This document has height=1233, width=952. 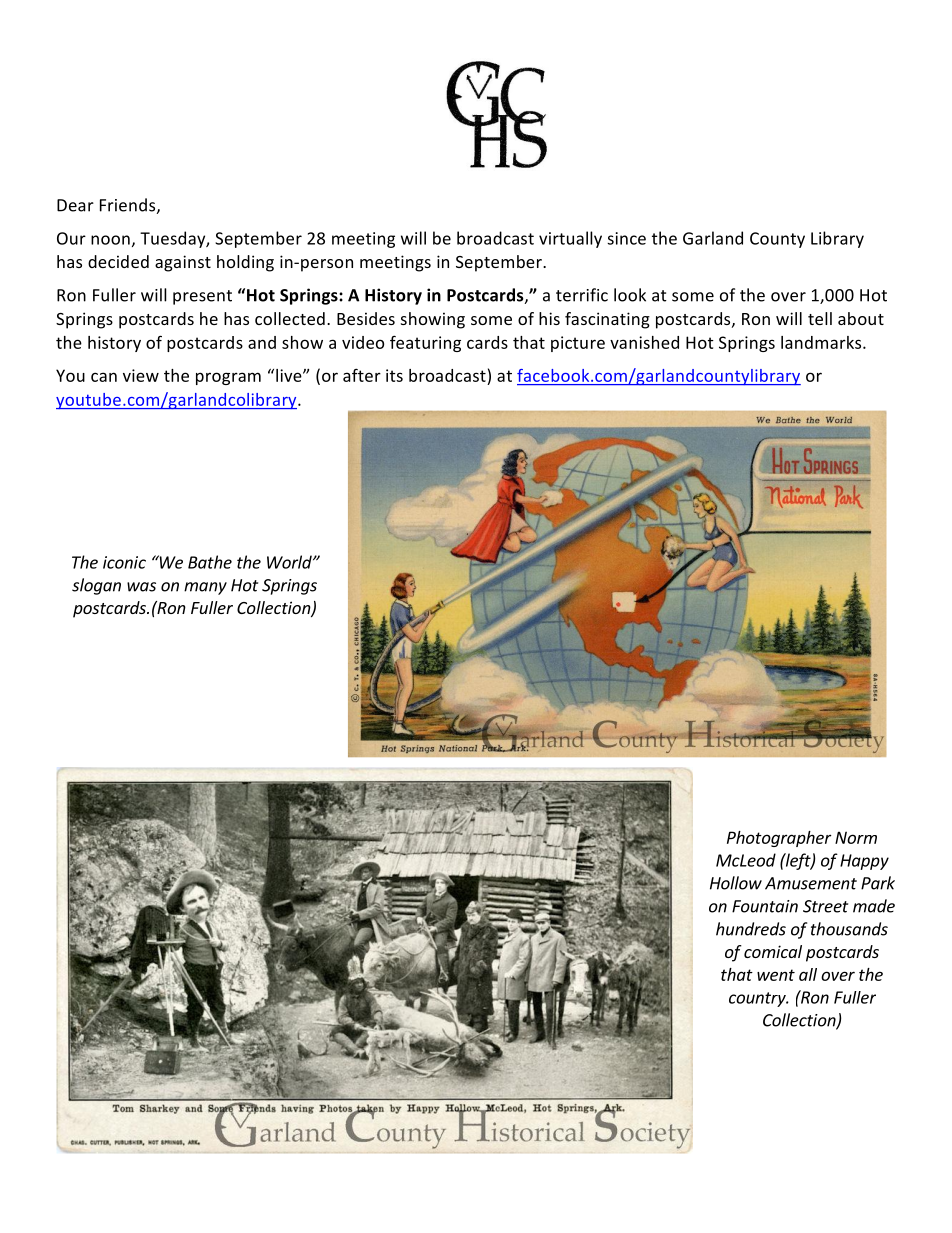 What do you see at coordinates (779, 839) in the document?
I see `Photographer` at bounding box center [779, 839].
